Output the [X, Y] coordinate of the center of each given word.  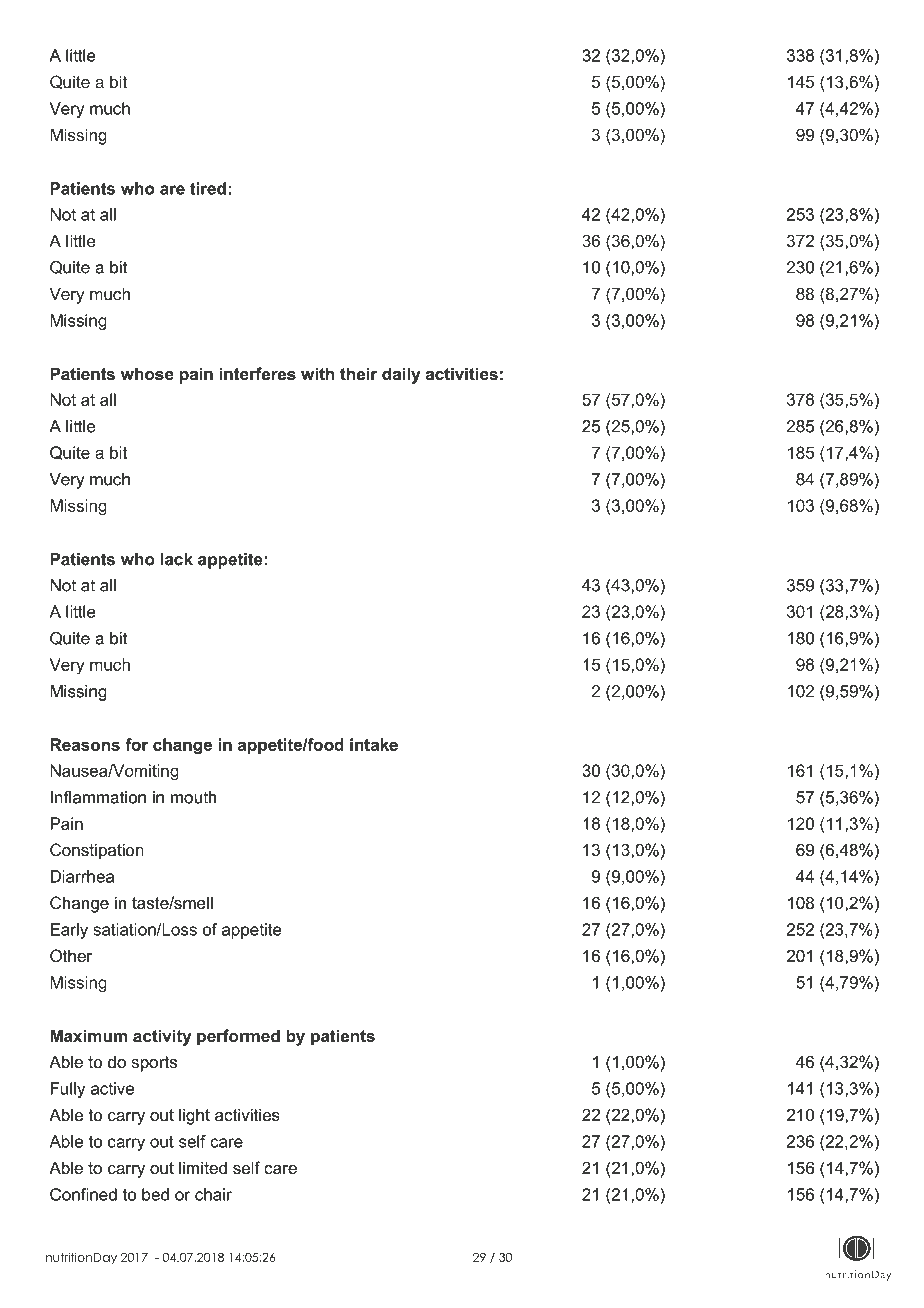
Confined [83, 1194]
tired [208, 188]
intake [374, 744]
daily [401, 375]
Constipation [97, 851]
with [317, 373]
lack [177, 559]
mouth [193, 797]
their [358, 373]
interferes [257, 373]
